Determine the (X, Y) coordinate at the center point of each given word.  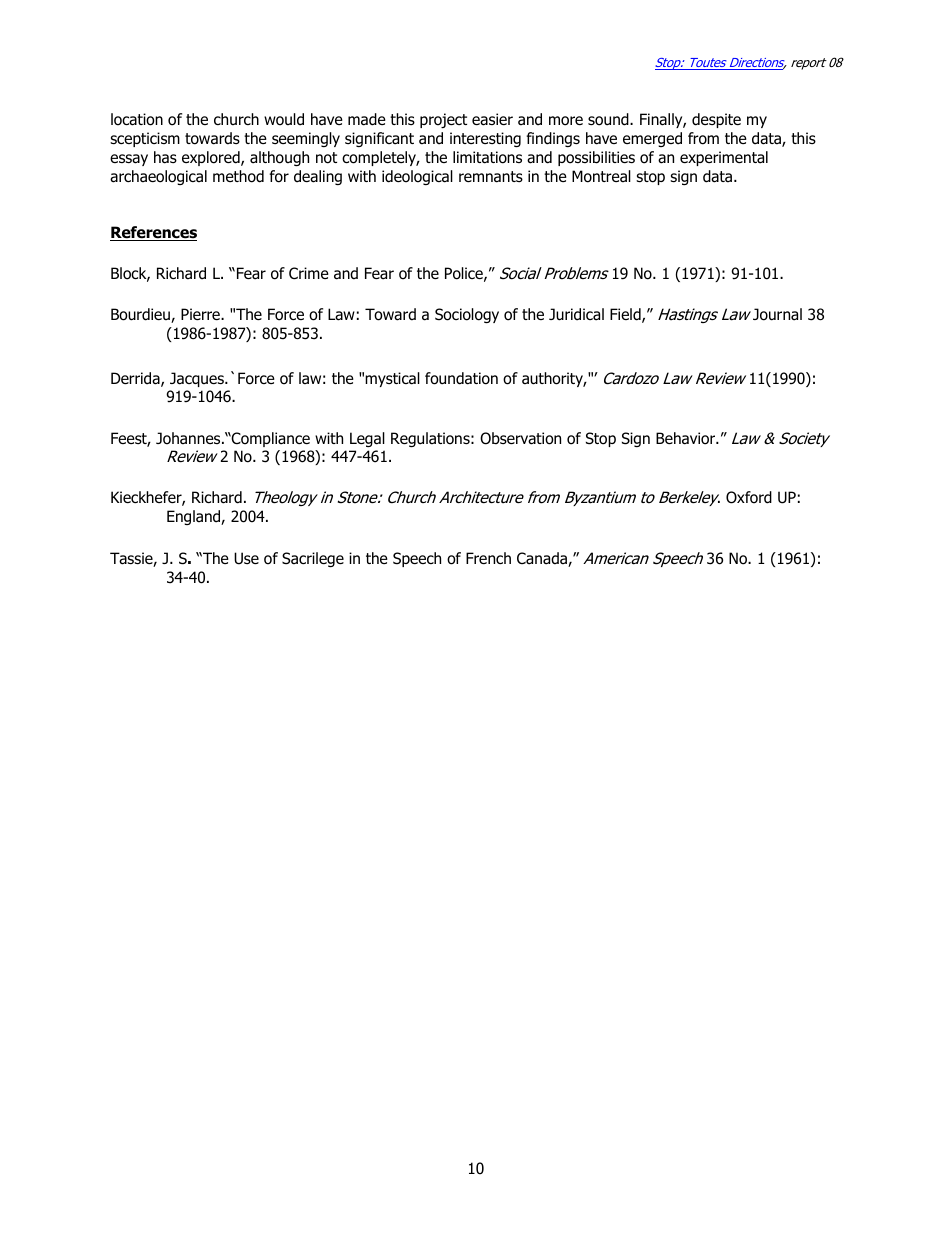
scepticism (145, 139)
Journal (777, 314)
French (488, 558)
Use (246, 558)
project (443, 120)
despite (716, 120)
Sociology (467, 315)
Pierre (201, 314)
